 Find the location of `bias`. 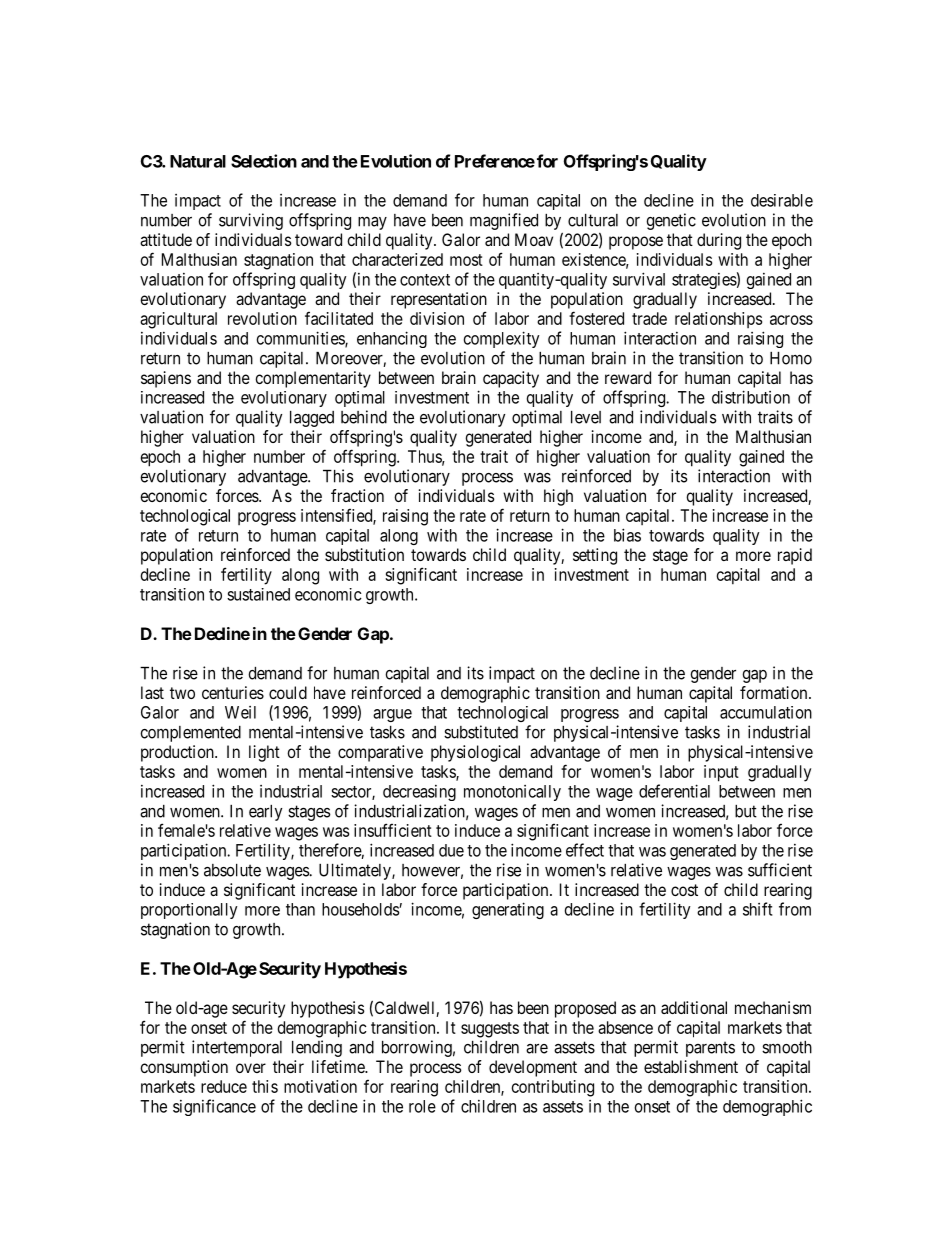

bias is located at coordinates (627, 535).
